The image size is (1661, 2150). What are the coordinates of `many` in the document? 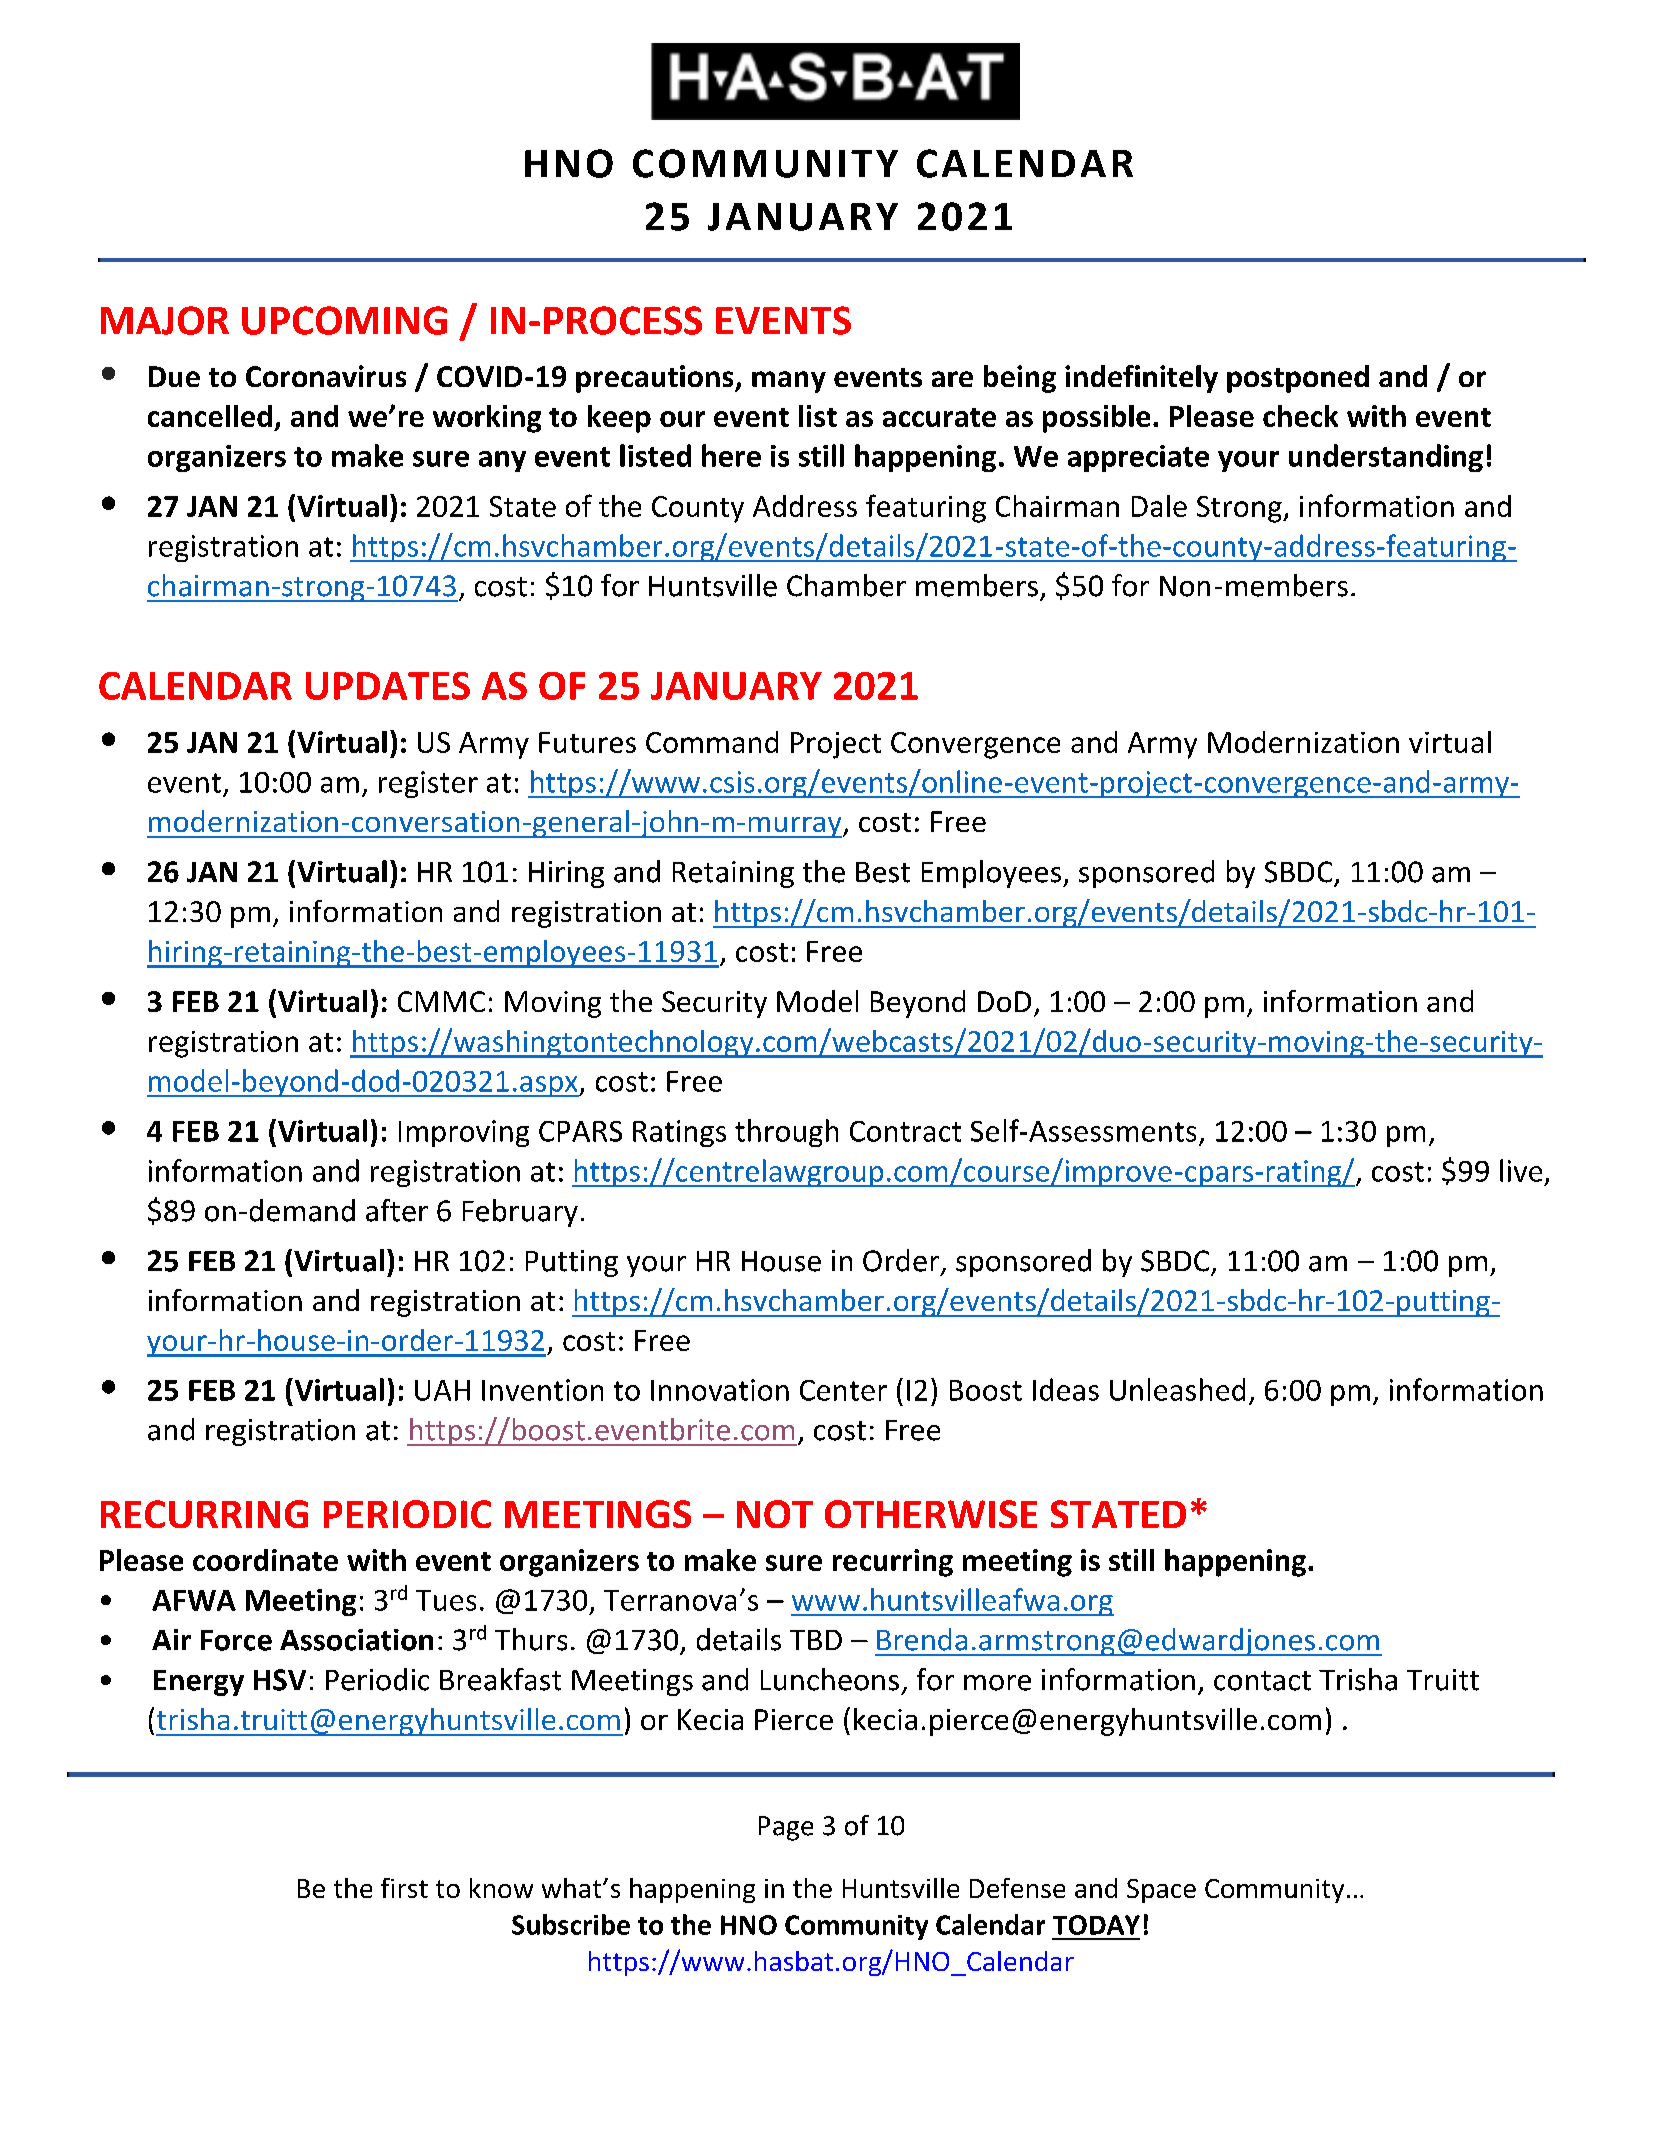 It's located at (789, 382).
